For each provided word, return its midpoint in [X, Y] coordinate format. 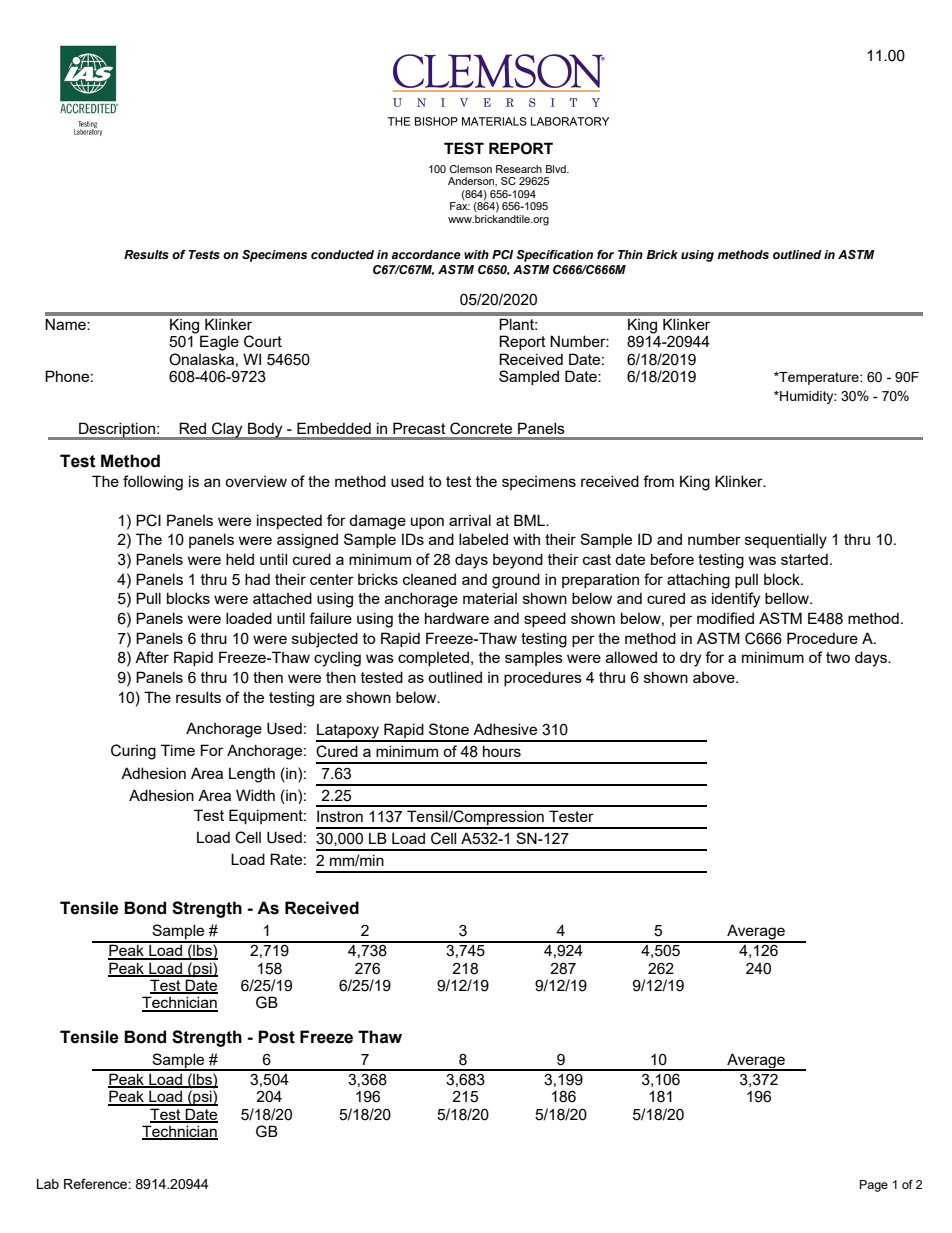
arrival [470, 520]
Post [276, 1037]
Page [874, 1186]
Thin [630, 254]
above [715, 677]
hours [502, 751]
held [240, 559]
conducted [342, 254]
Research [519, 169]
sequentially [786, 541]
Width [255, 795]
